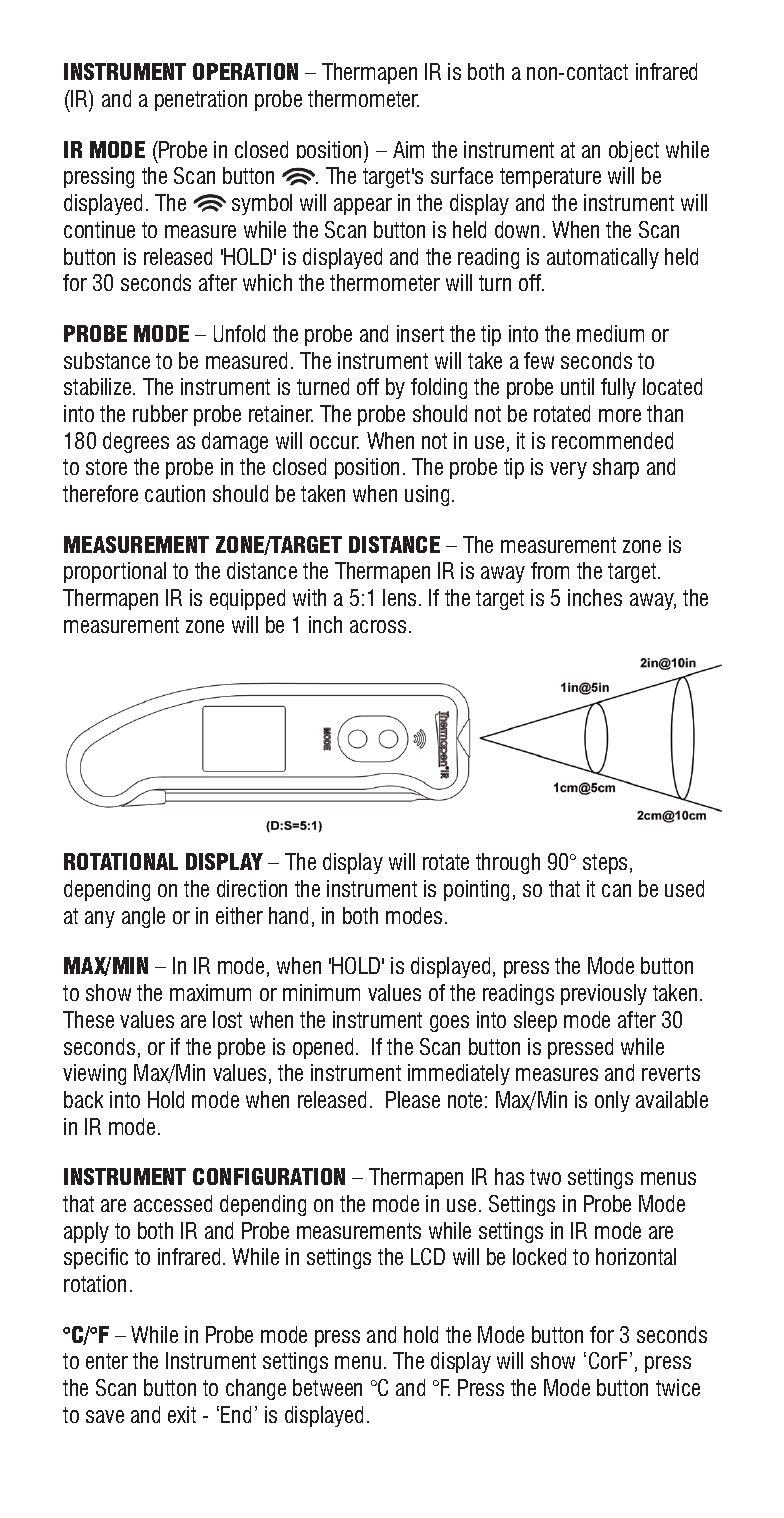 The width and height of the document is (784, 1518). I want to click on steps, so click(605, 864).
